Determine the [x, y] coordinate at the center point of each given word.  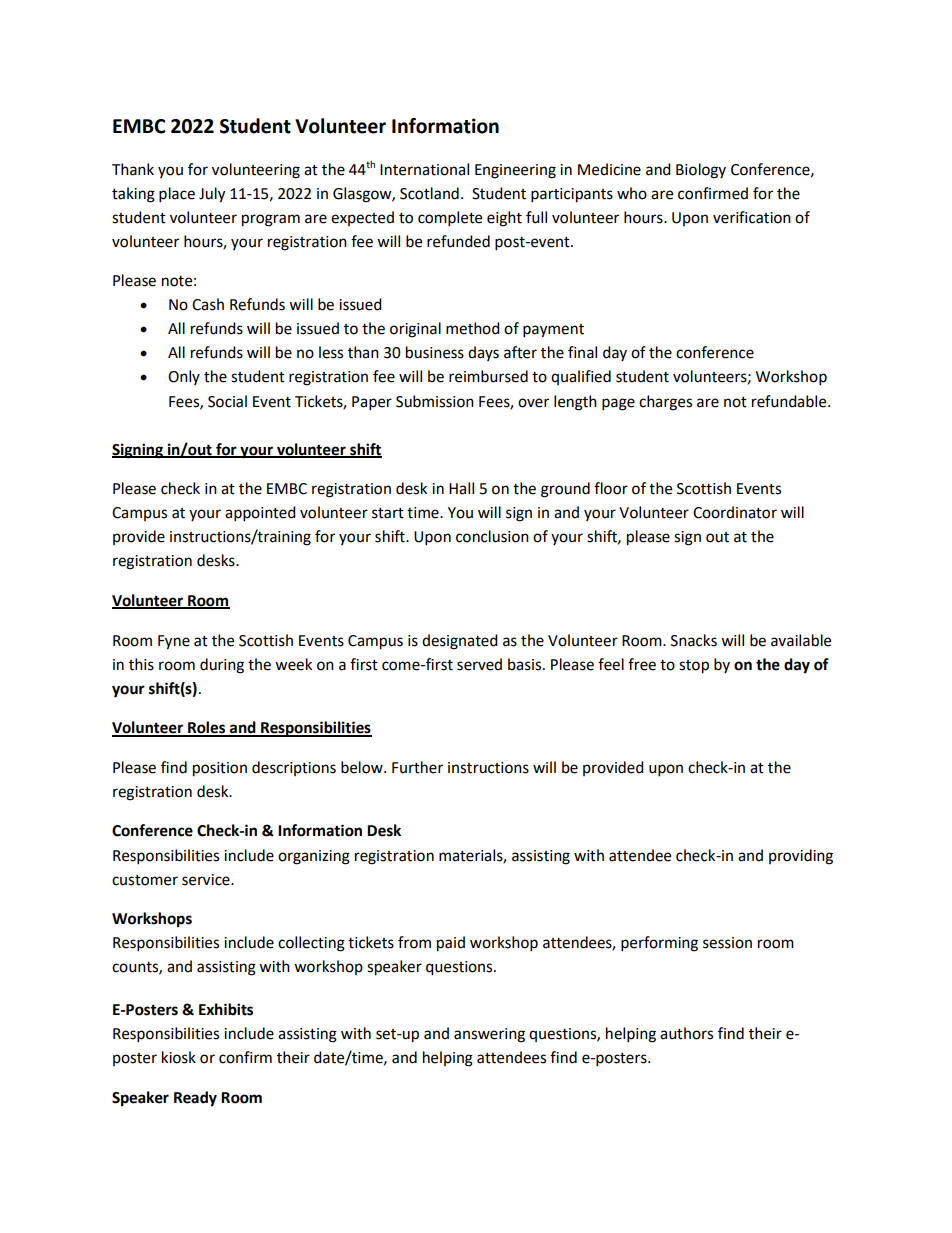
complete [450, 219]
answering [489, 1035]
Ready [195, 1099]
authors [686, 1033]
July [212, 195]
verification [752, 217]
